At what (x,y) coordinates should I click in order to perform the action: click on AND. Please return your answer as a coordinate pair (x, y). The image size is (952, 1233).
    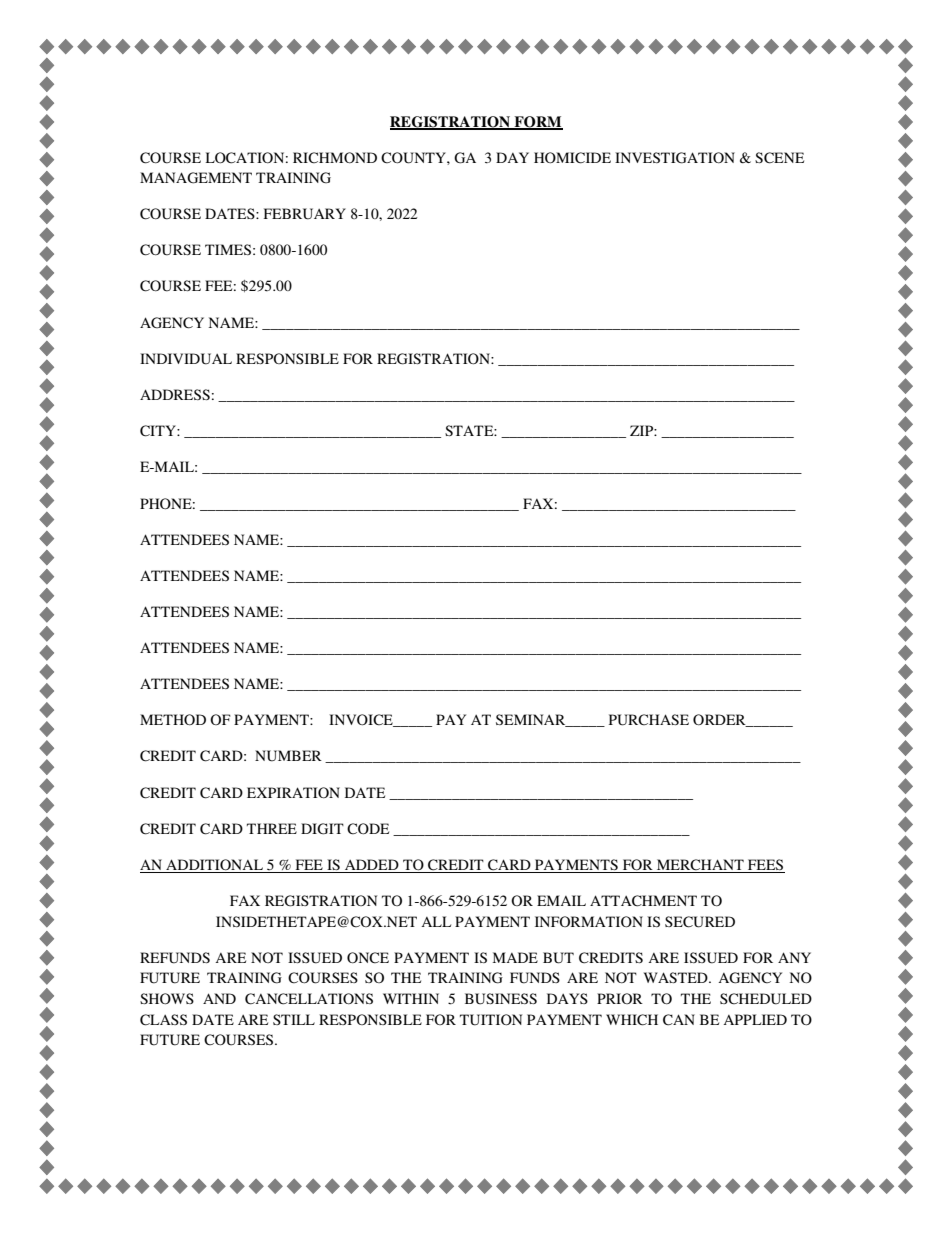
    Looking at the image, I should click on (219, 998).
